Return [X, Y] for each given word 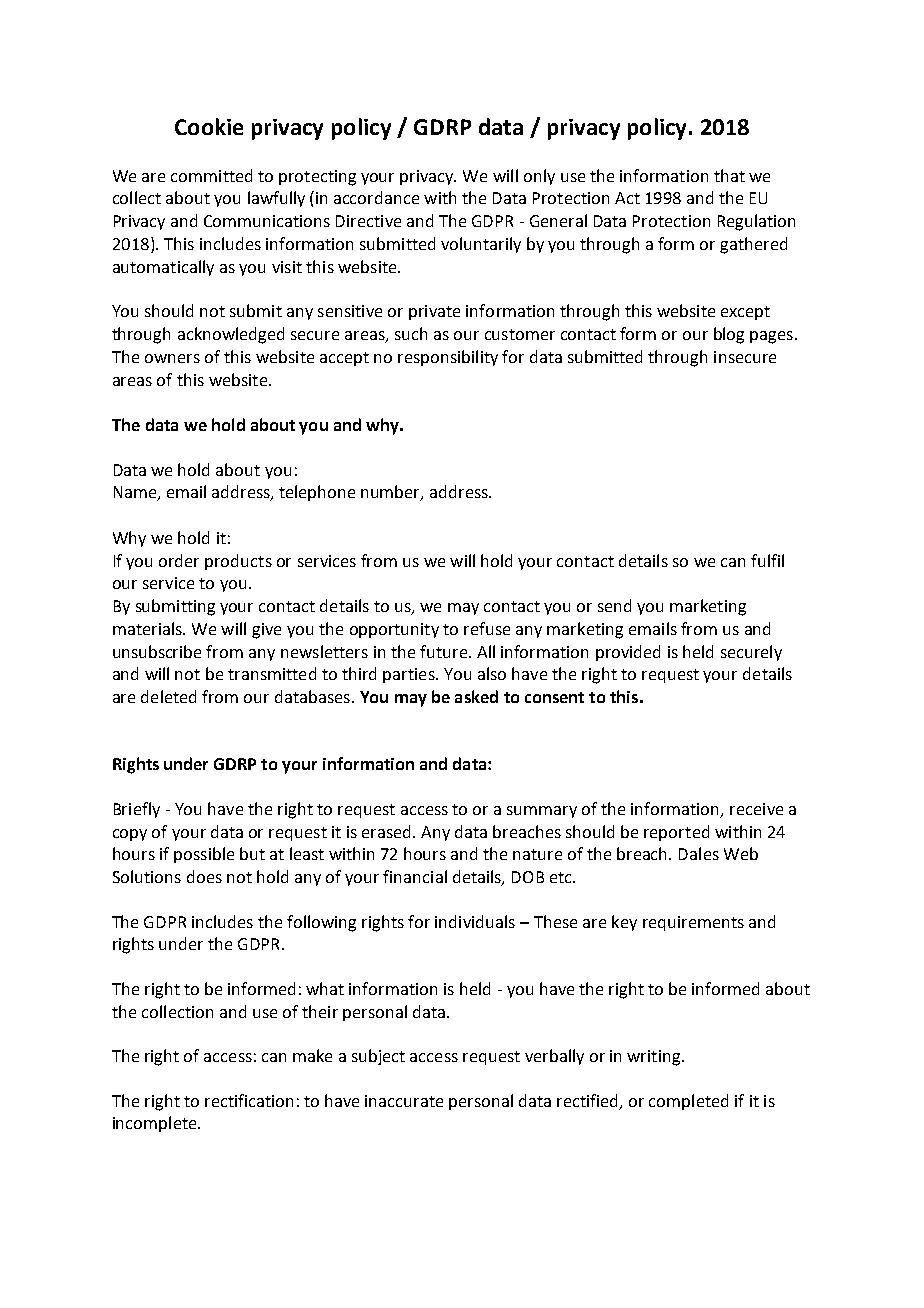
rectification [249, 1100]
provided [628, 653]
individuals [475, 921]
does [204, 876]
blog [729, 335]
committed [211, 175]
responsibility [448, 358]
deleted [168, 696]
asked [476, 696]
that [729, 175]
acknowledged [231, 335]
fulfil [767, 560]
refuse [487, 628]
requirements [693, 923]
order [179, 560]
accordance [376, 197]
